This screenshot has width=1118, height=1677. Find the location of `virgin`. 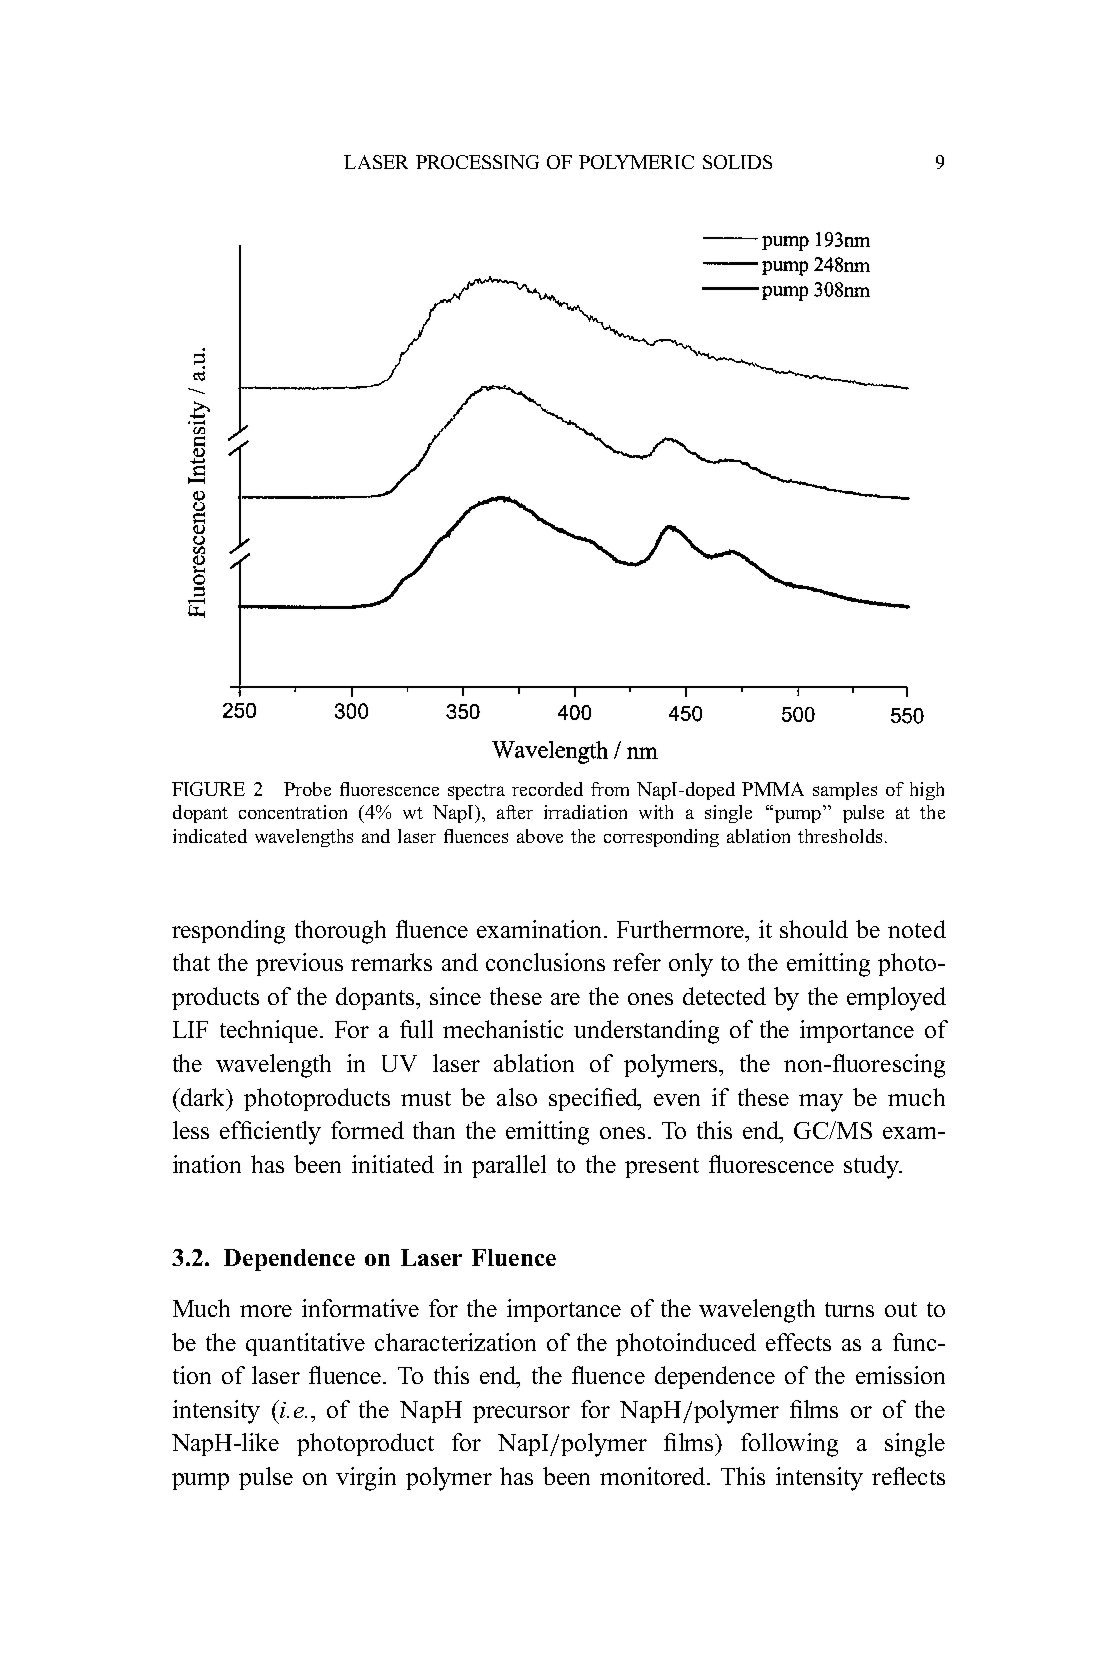

virgin is located at coordinates (366, 1479).
